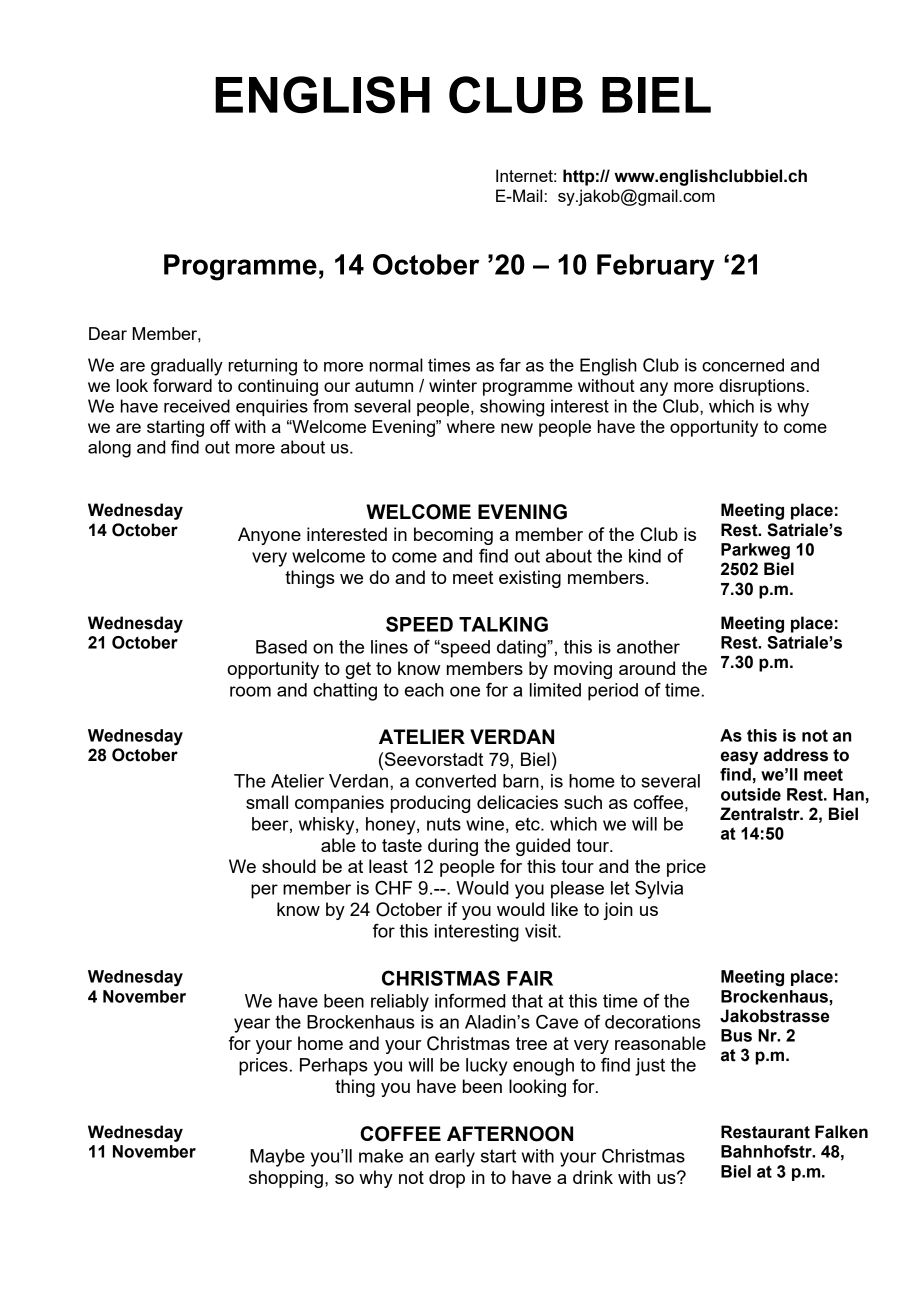 Image resolution: width=924 pixels, height=1308 pixels. Describe the element at coordinates (510, 365) in the screenshot. I see `far` at that location.
